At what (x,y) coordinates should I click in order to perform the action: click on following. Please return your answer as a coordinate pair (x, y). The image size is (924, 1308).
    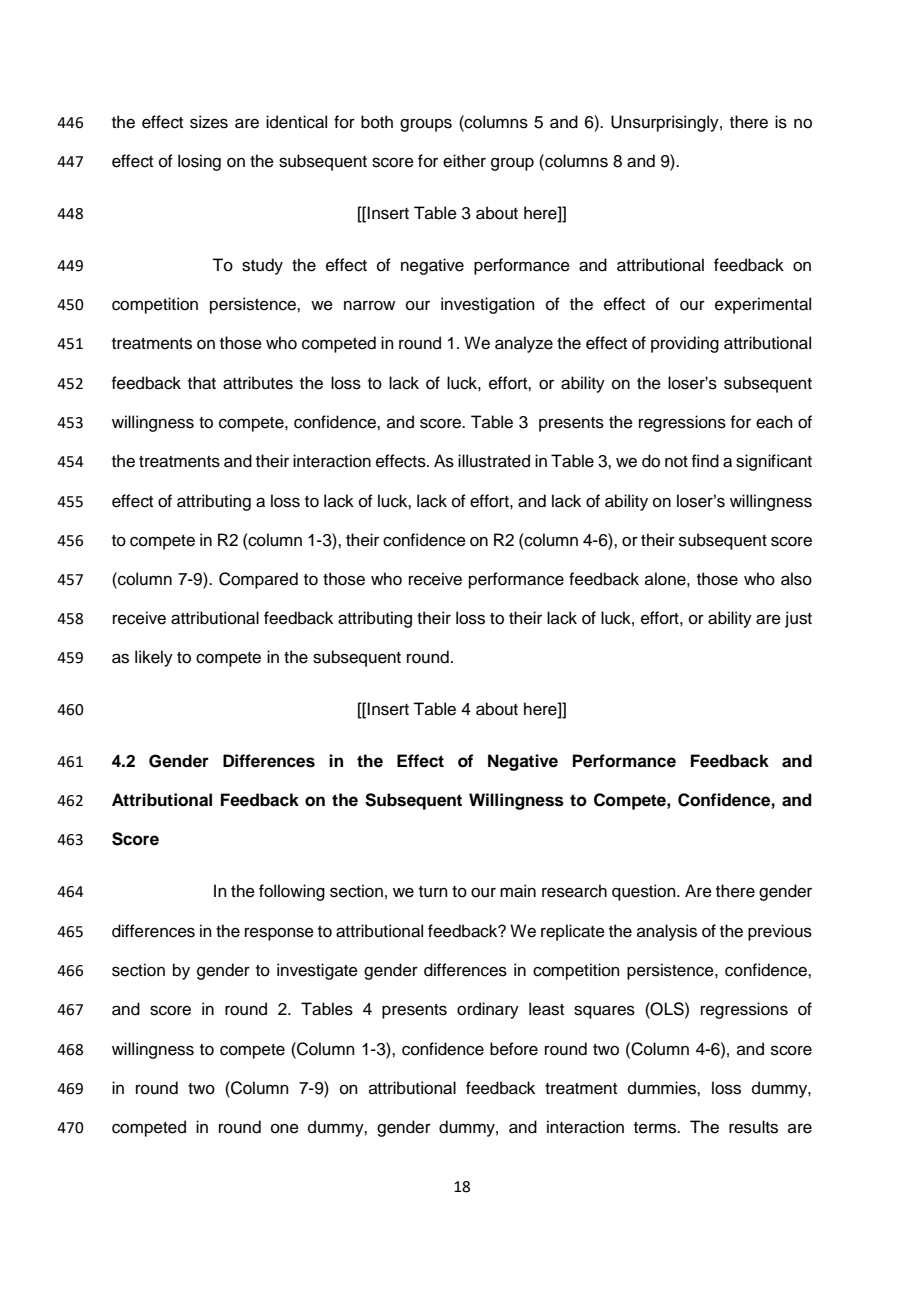
    Looking at the image, I should click on (292, 892).
